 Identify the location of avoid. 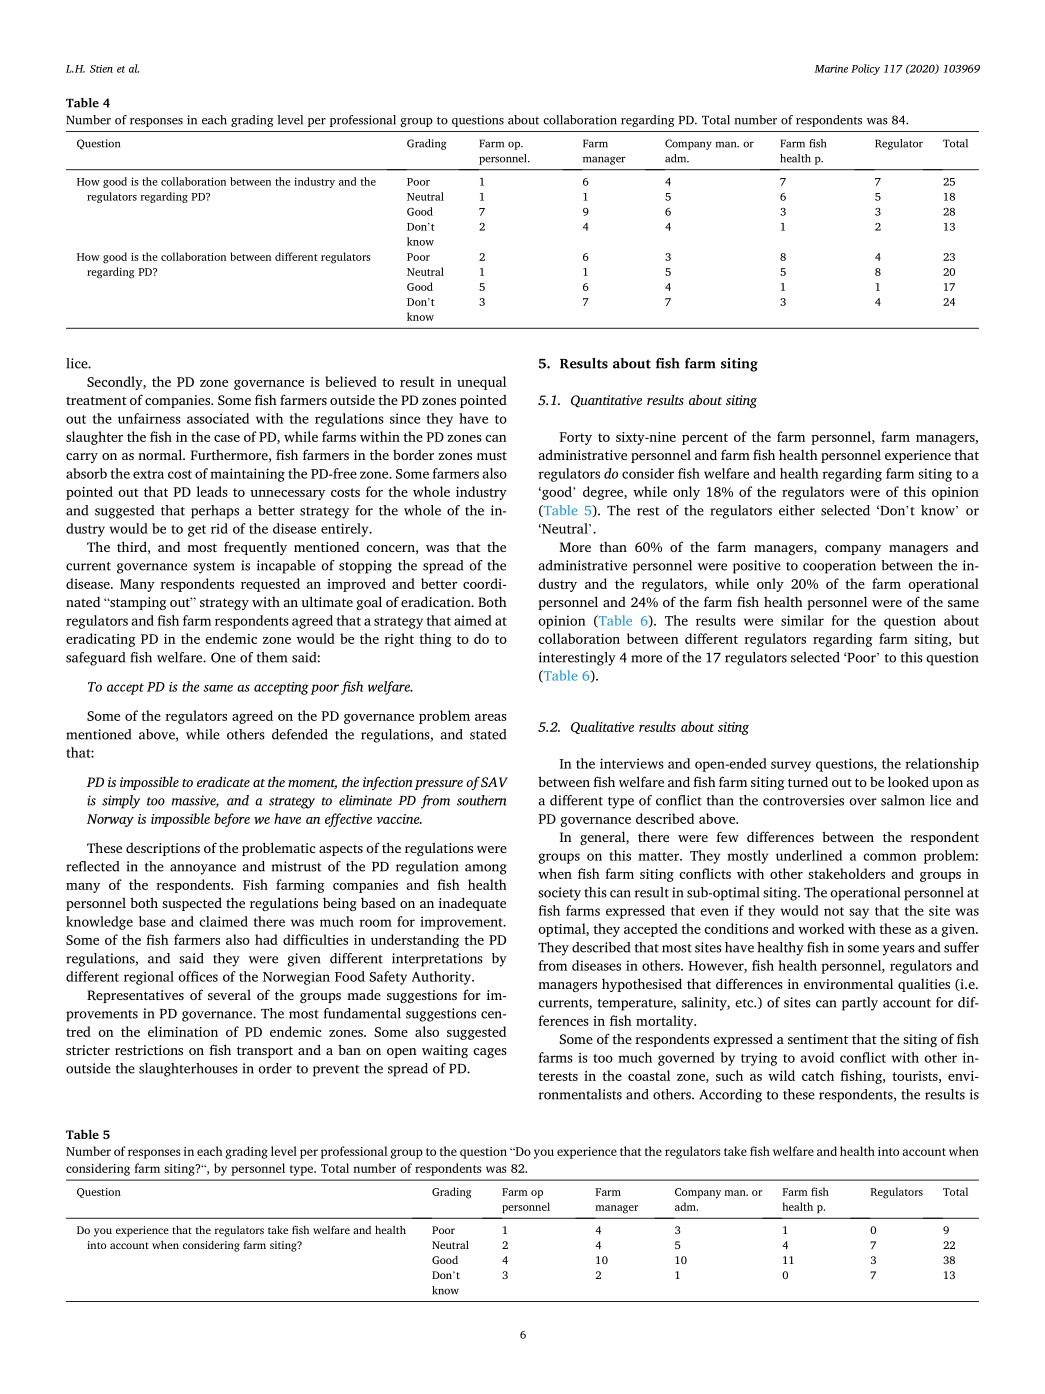
(817, 1057).
